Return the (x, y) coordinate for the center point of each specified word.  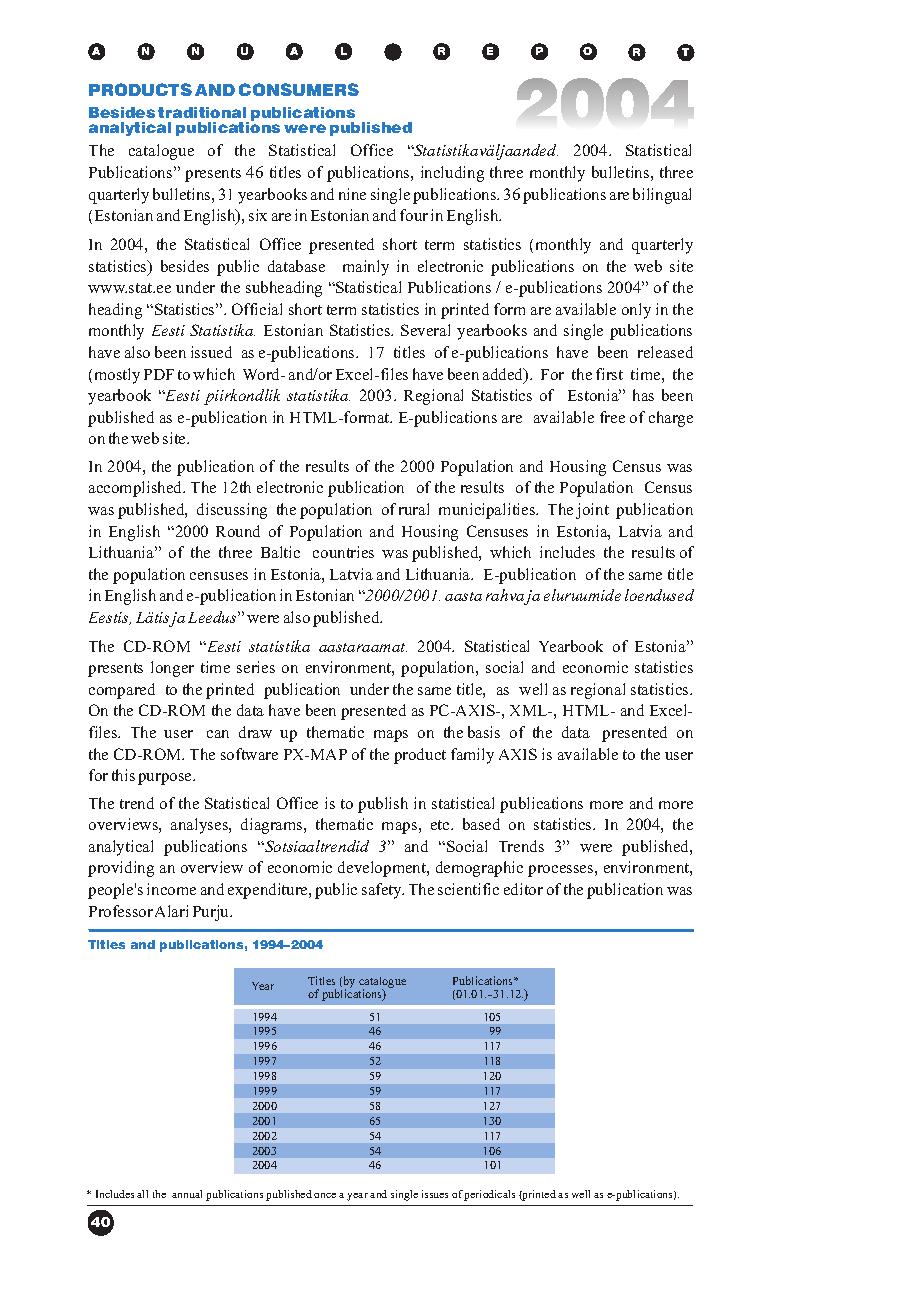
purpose (166, 779)
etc (441, 825)
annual (187, 1194)
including (452, 174)
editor (523, 889)
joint (592, 511)
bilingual (662, 196)
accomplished (137, 489)
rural (414, 509)
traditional (202, 112)
